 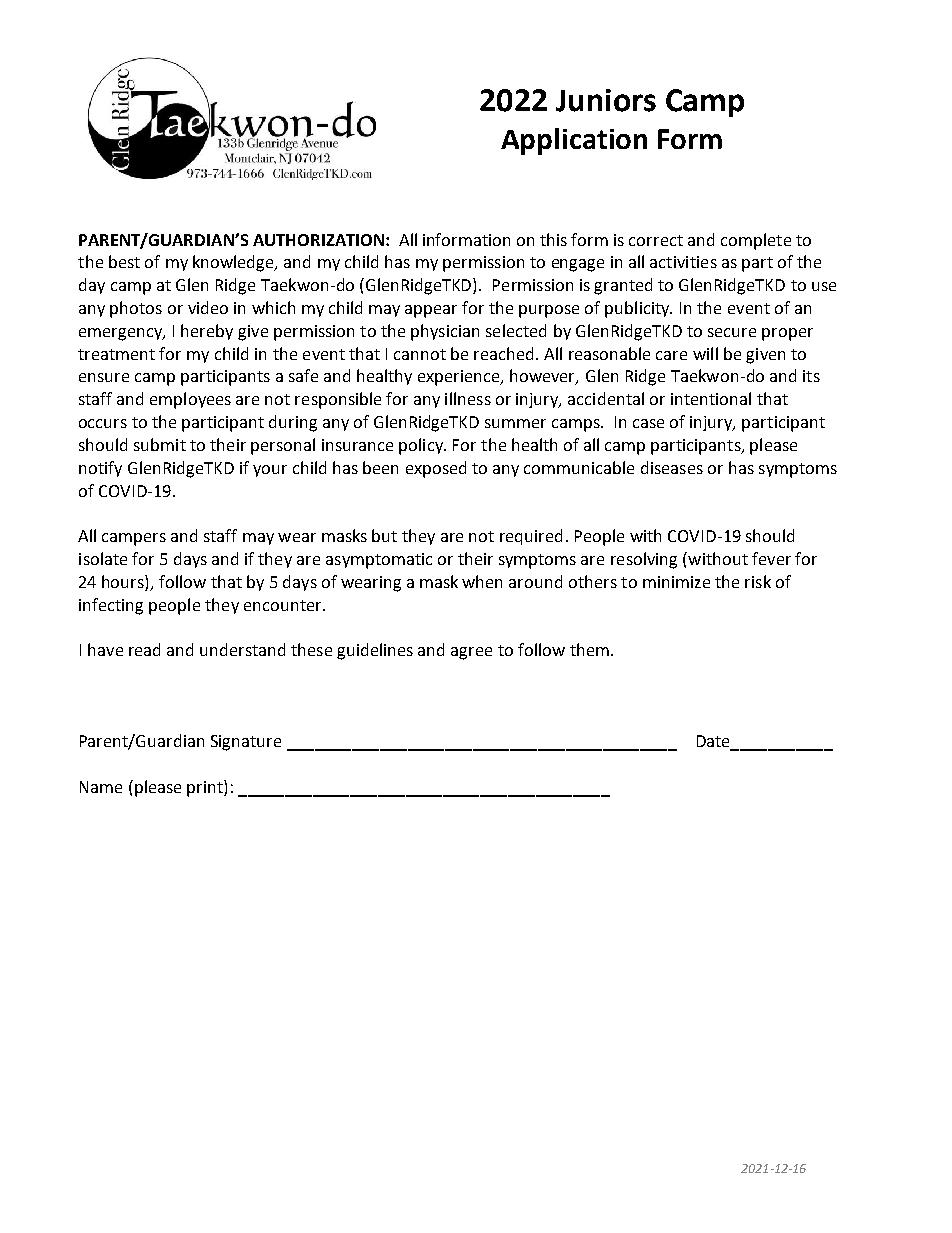 What do you see at coordinates (482, 581) in the image?
I see `when` at bounding box center [482, 581].
